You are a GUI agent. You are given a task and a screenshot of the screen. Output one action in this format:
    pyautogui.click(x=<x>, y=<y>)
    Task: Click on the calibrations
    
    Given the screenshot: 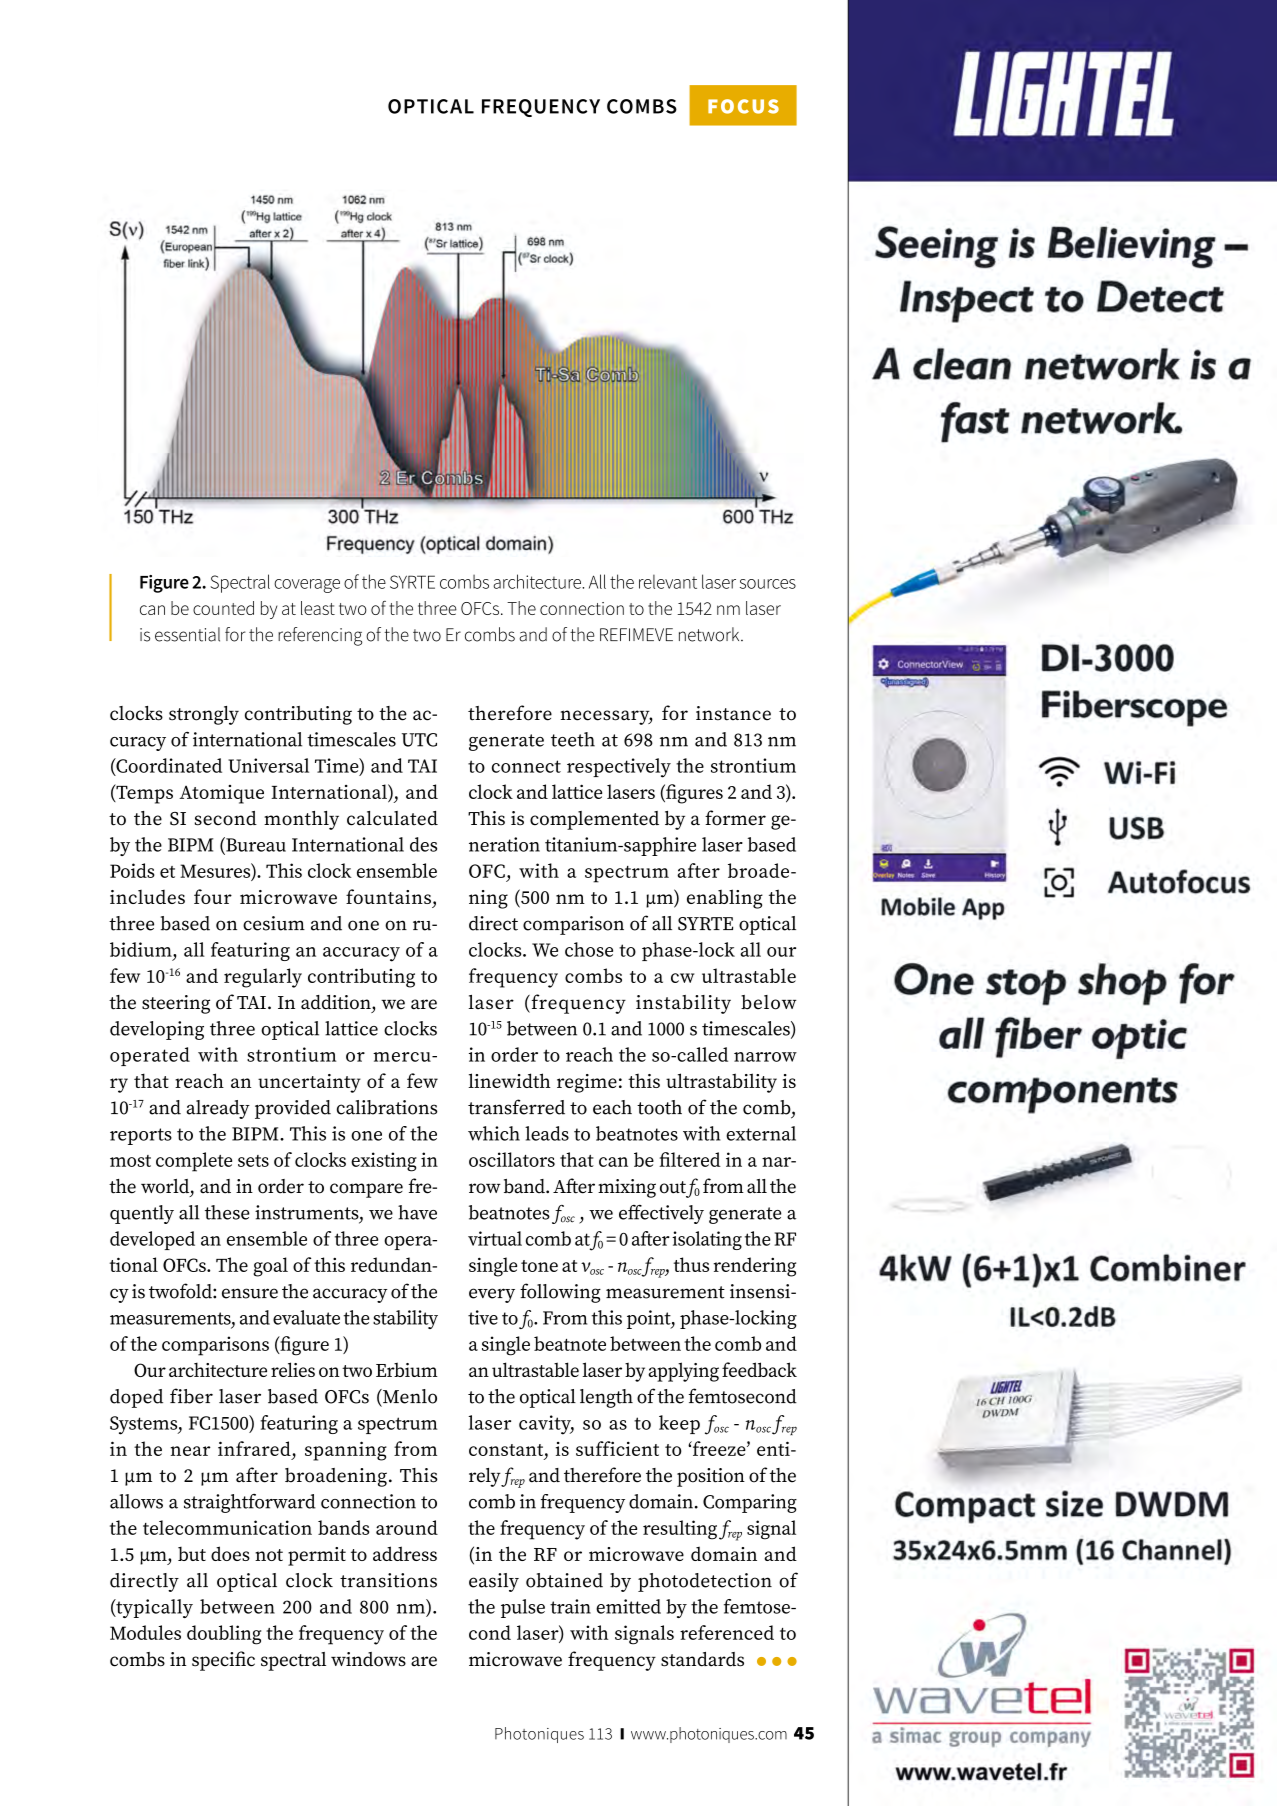 What is the action you would take?
    pyautogui.click(x=387, y=1107)
